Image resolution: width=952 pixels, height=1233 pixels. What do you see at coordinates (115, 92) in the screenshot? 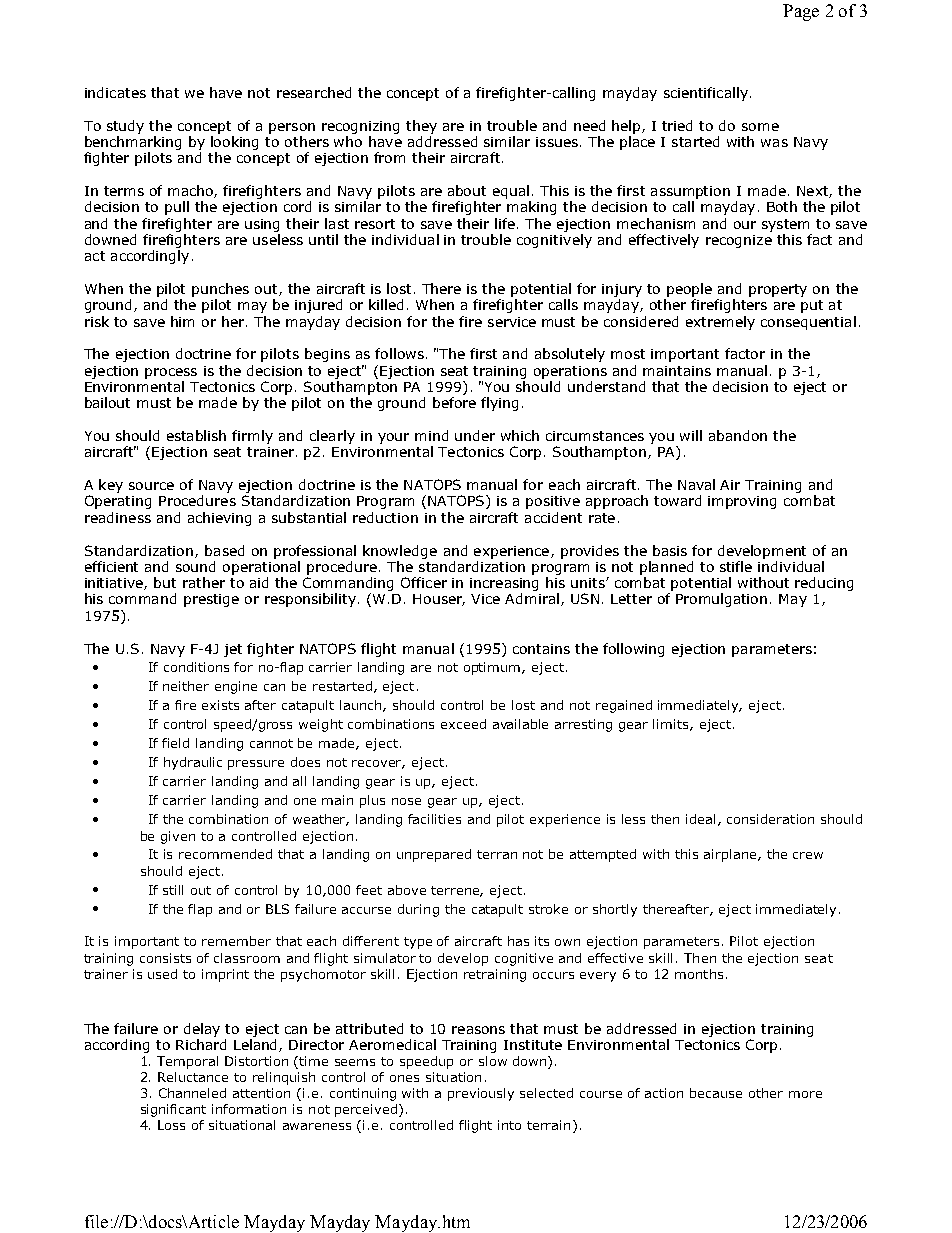
I see `indicates` at bounding box center [115, 92].
